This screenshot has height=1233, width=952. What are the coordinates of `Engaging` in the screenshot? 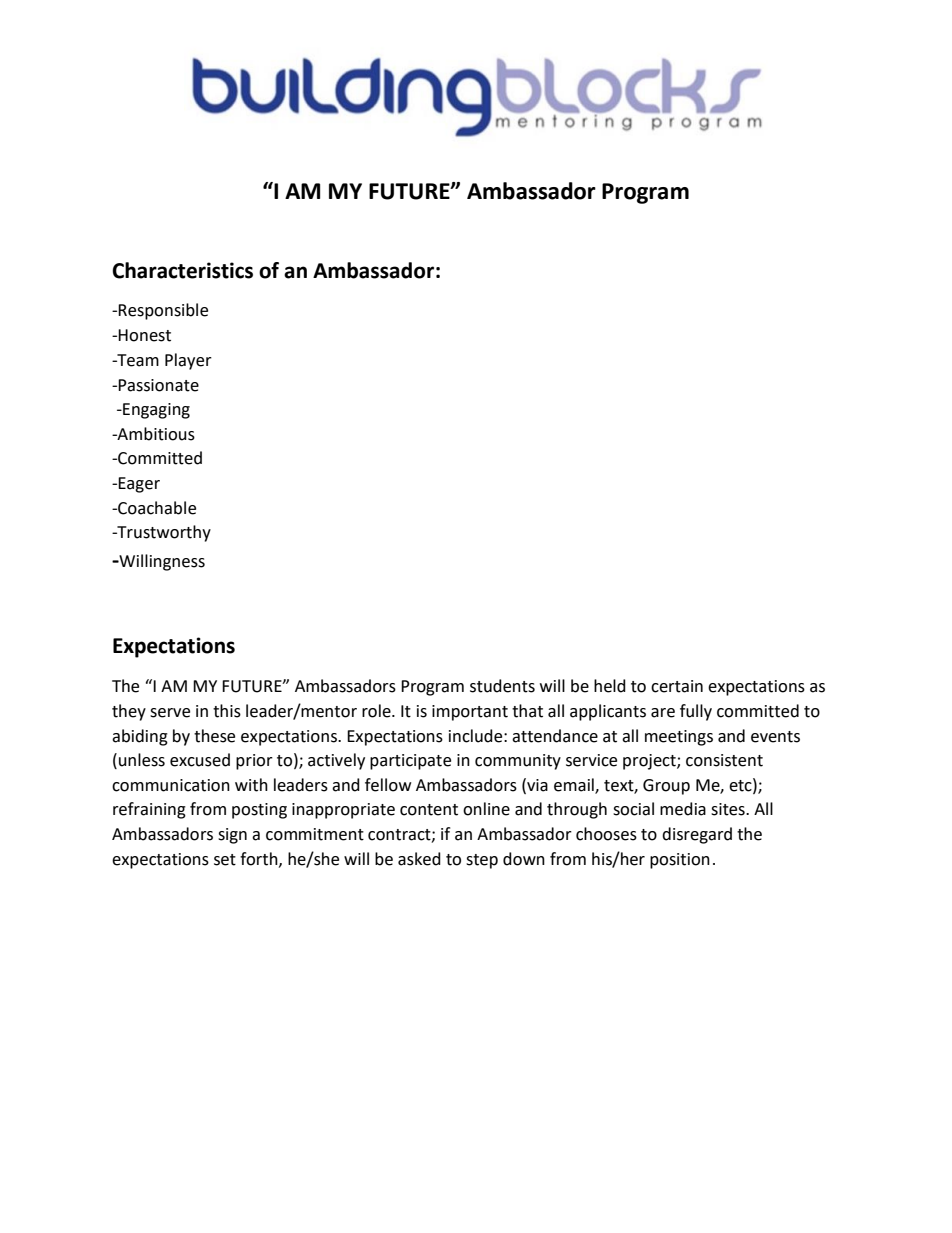 It's located at (155, 411).
